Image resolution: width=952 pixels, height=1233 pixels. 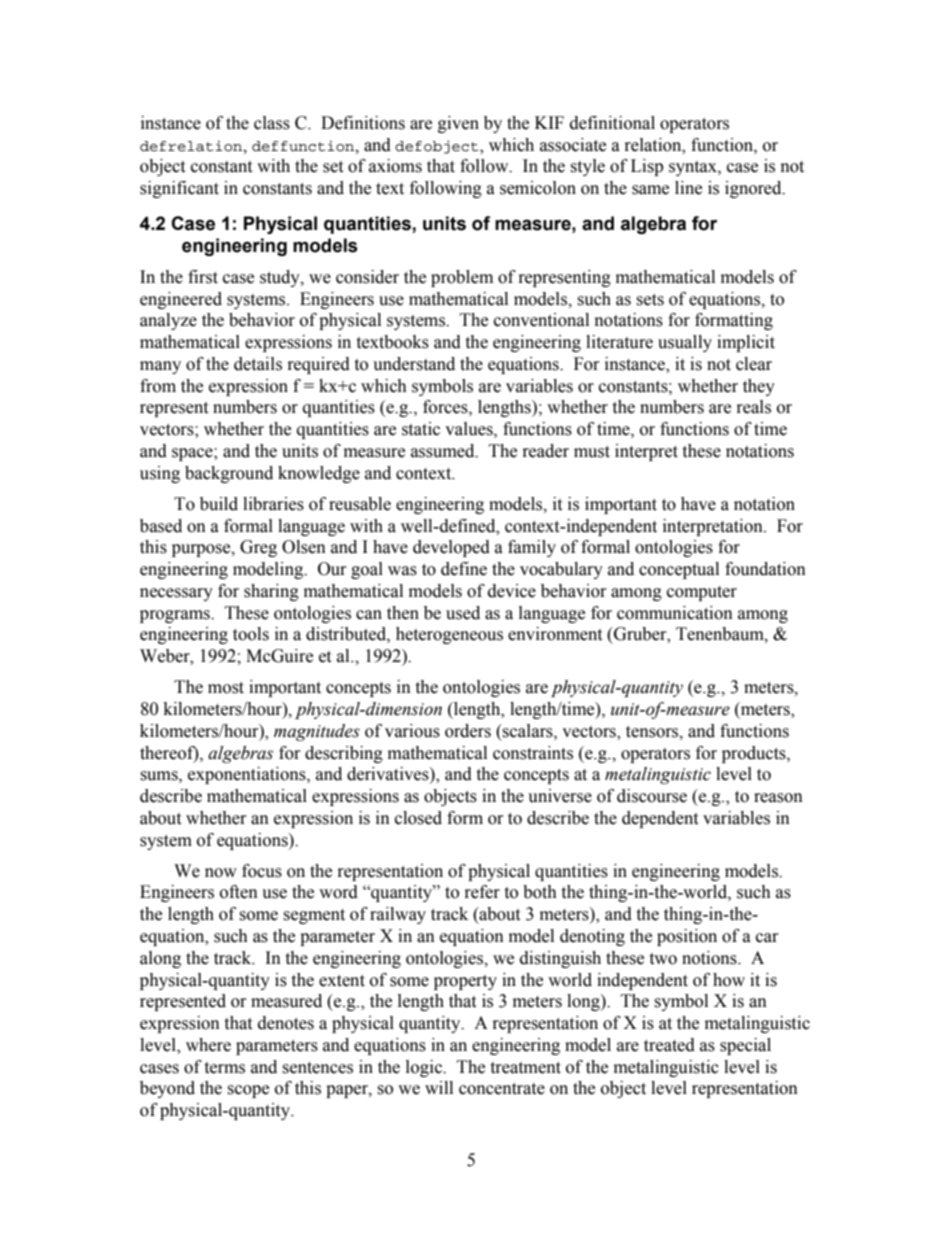 What do you see at coordinates (458, 124) in the page?
I see `given` at bounding box center [458, 124].
